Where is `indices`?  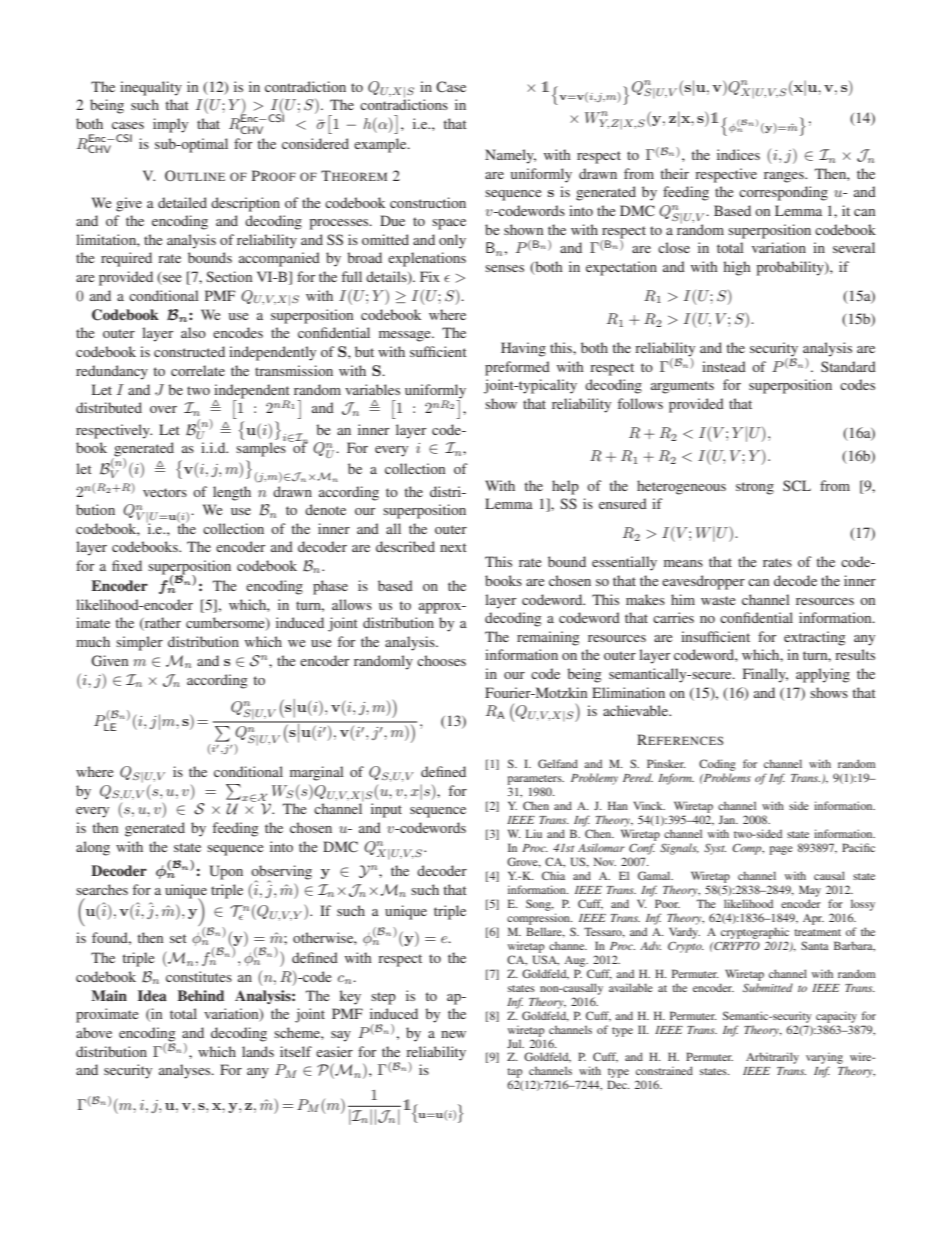
indices is located at coordinates (738, 154).
